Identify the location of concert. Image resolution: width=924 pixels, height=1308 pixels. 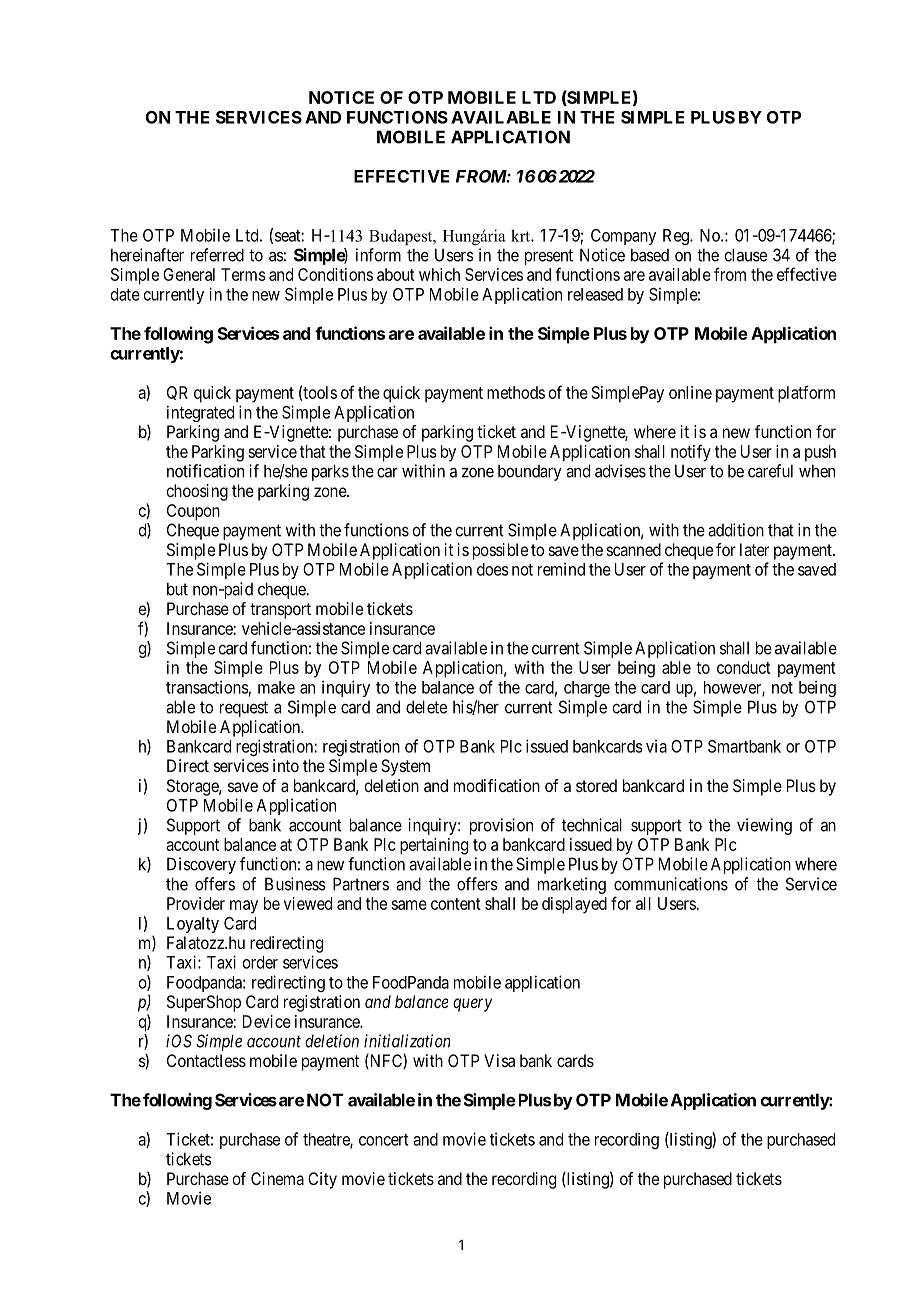
(384, 1140).
